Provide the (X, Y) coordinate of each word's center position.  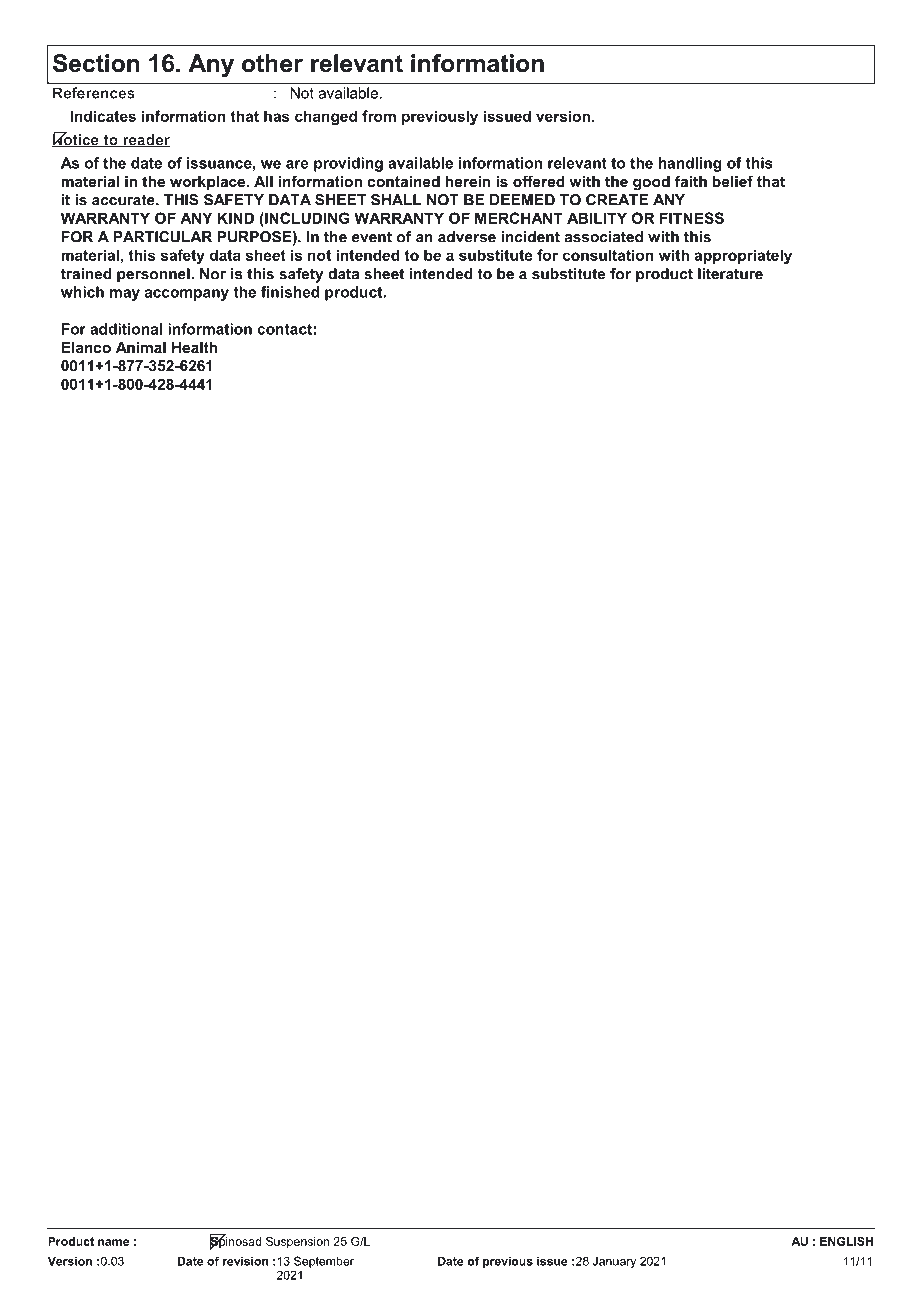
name (113, 1242)
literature (730, 274)
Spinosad (236, 1242)
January (614, 1262)
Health (194, 347)
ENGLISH (846, 1241)
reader (145, 141)
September (324, 1262)
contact (285, 329)
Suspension (298, 1242)
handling (690, 164)
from (379, 116)
